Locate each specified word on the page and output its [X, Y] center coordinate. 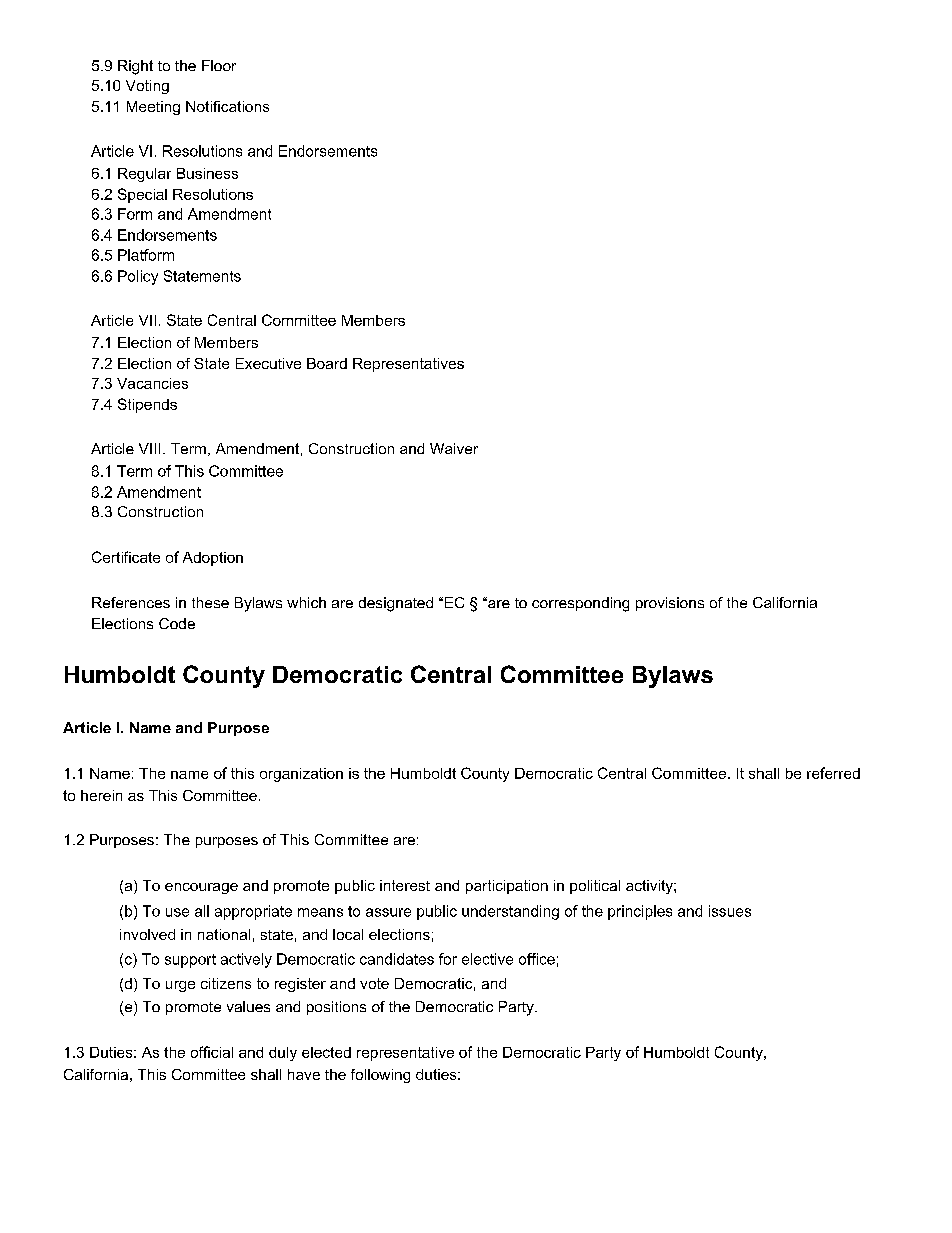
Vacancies [152, 383]
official [212, 1052]
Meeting [153, 108]
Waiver [454, 448]
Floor [219, 65]
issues [730, 911]
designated [396, 604]
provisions [670, 604]
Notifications [227, 106]
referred [833, 773]
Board [327, 363]
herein [101, 795]
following [380, 1076]
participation [507, 887]
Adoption [213, 559]
